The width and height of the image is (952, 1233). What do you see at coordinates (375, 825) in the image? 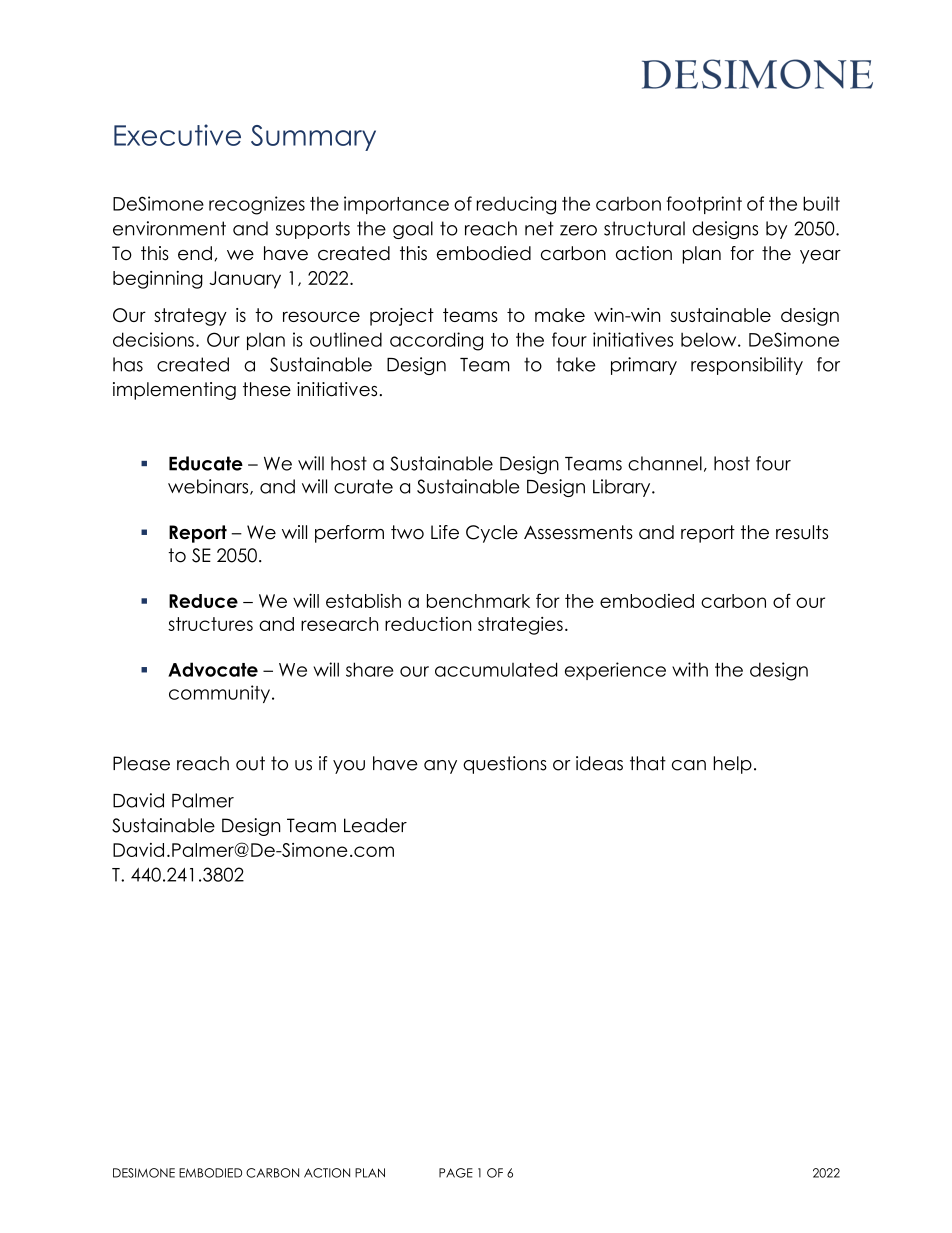
I see `Leader` at bounding box center [375, 825].
